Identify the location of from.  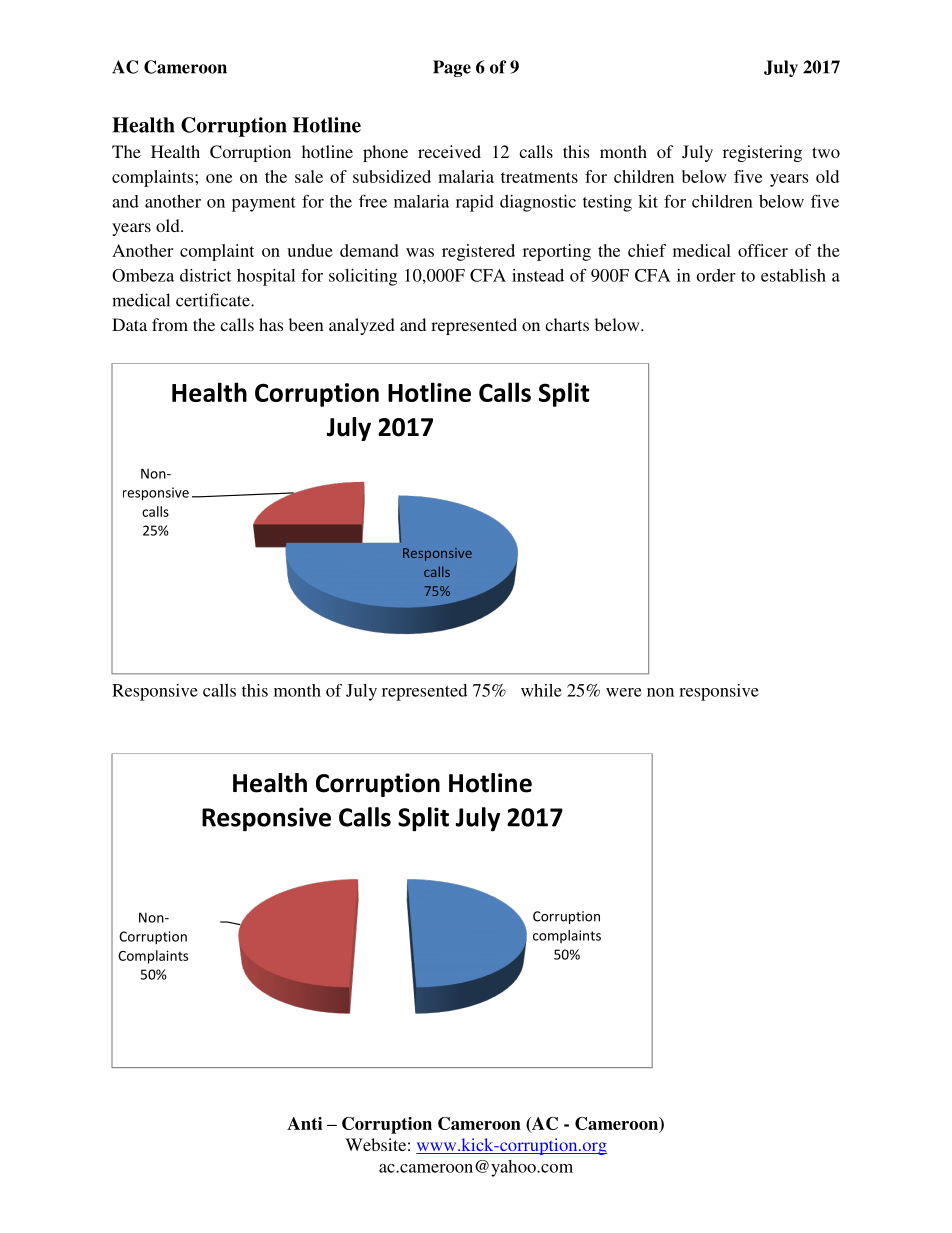
(170, 324).
